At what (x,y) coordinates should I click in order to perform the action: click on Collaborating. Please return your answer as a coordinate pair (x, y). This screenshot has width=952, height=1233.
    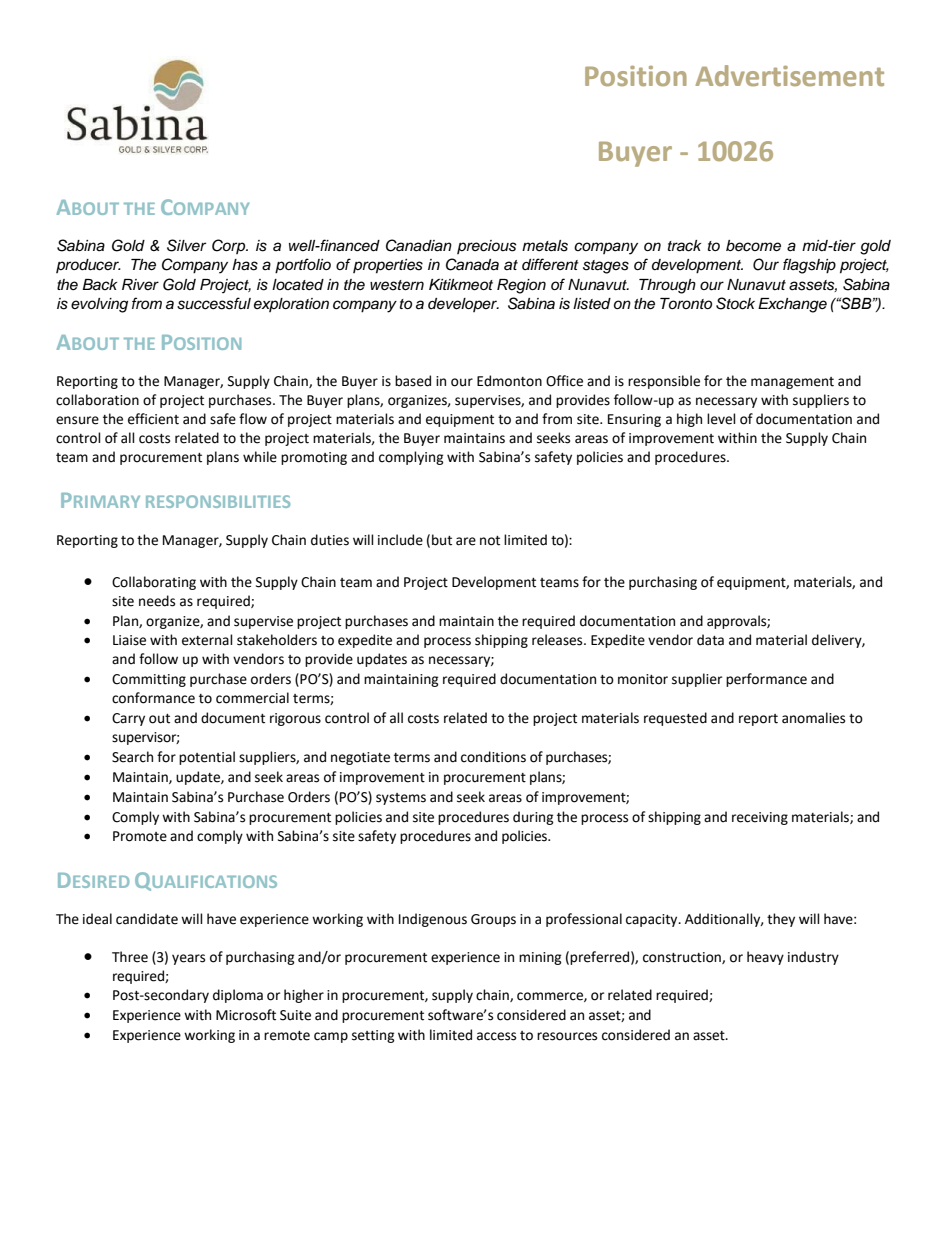
    Looking at the image, I should click on (154, 583).
